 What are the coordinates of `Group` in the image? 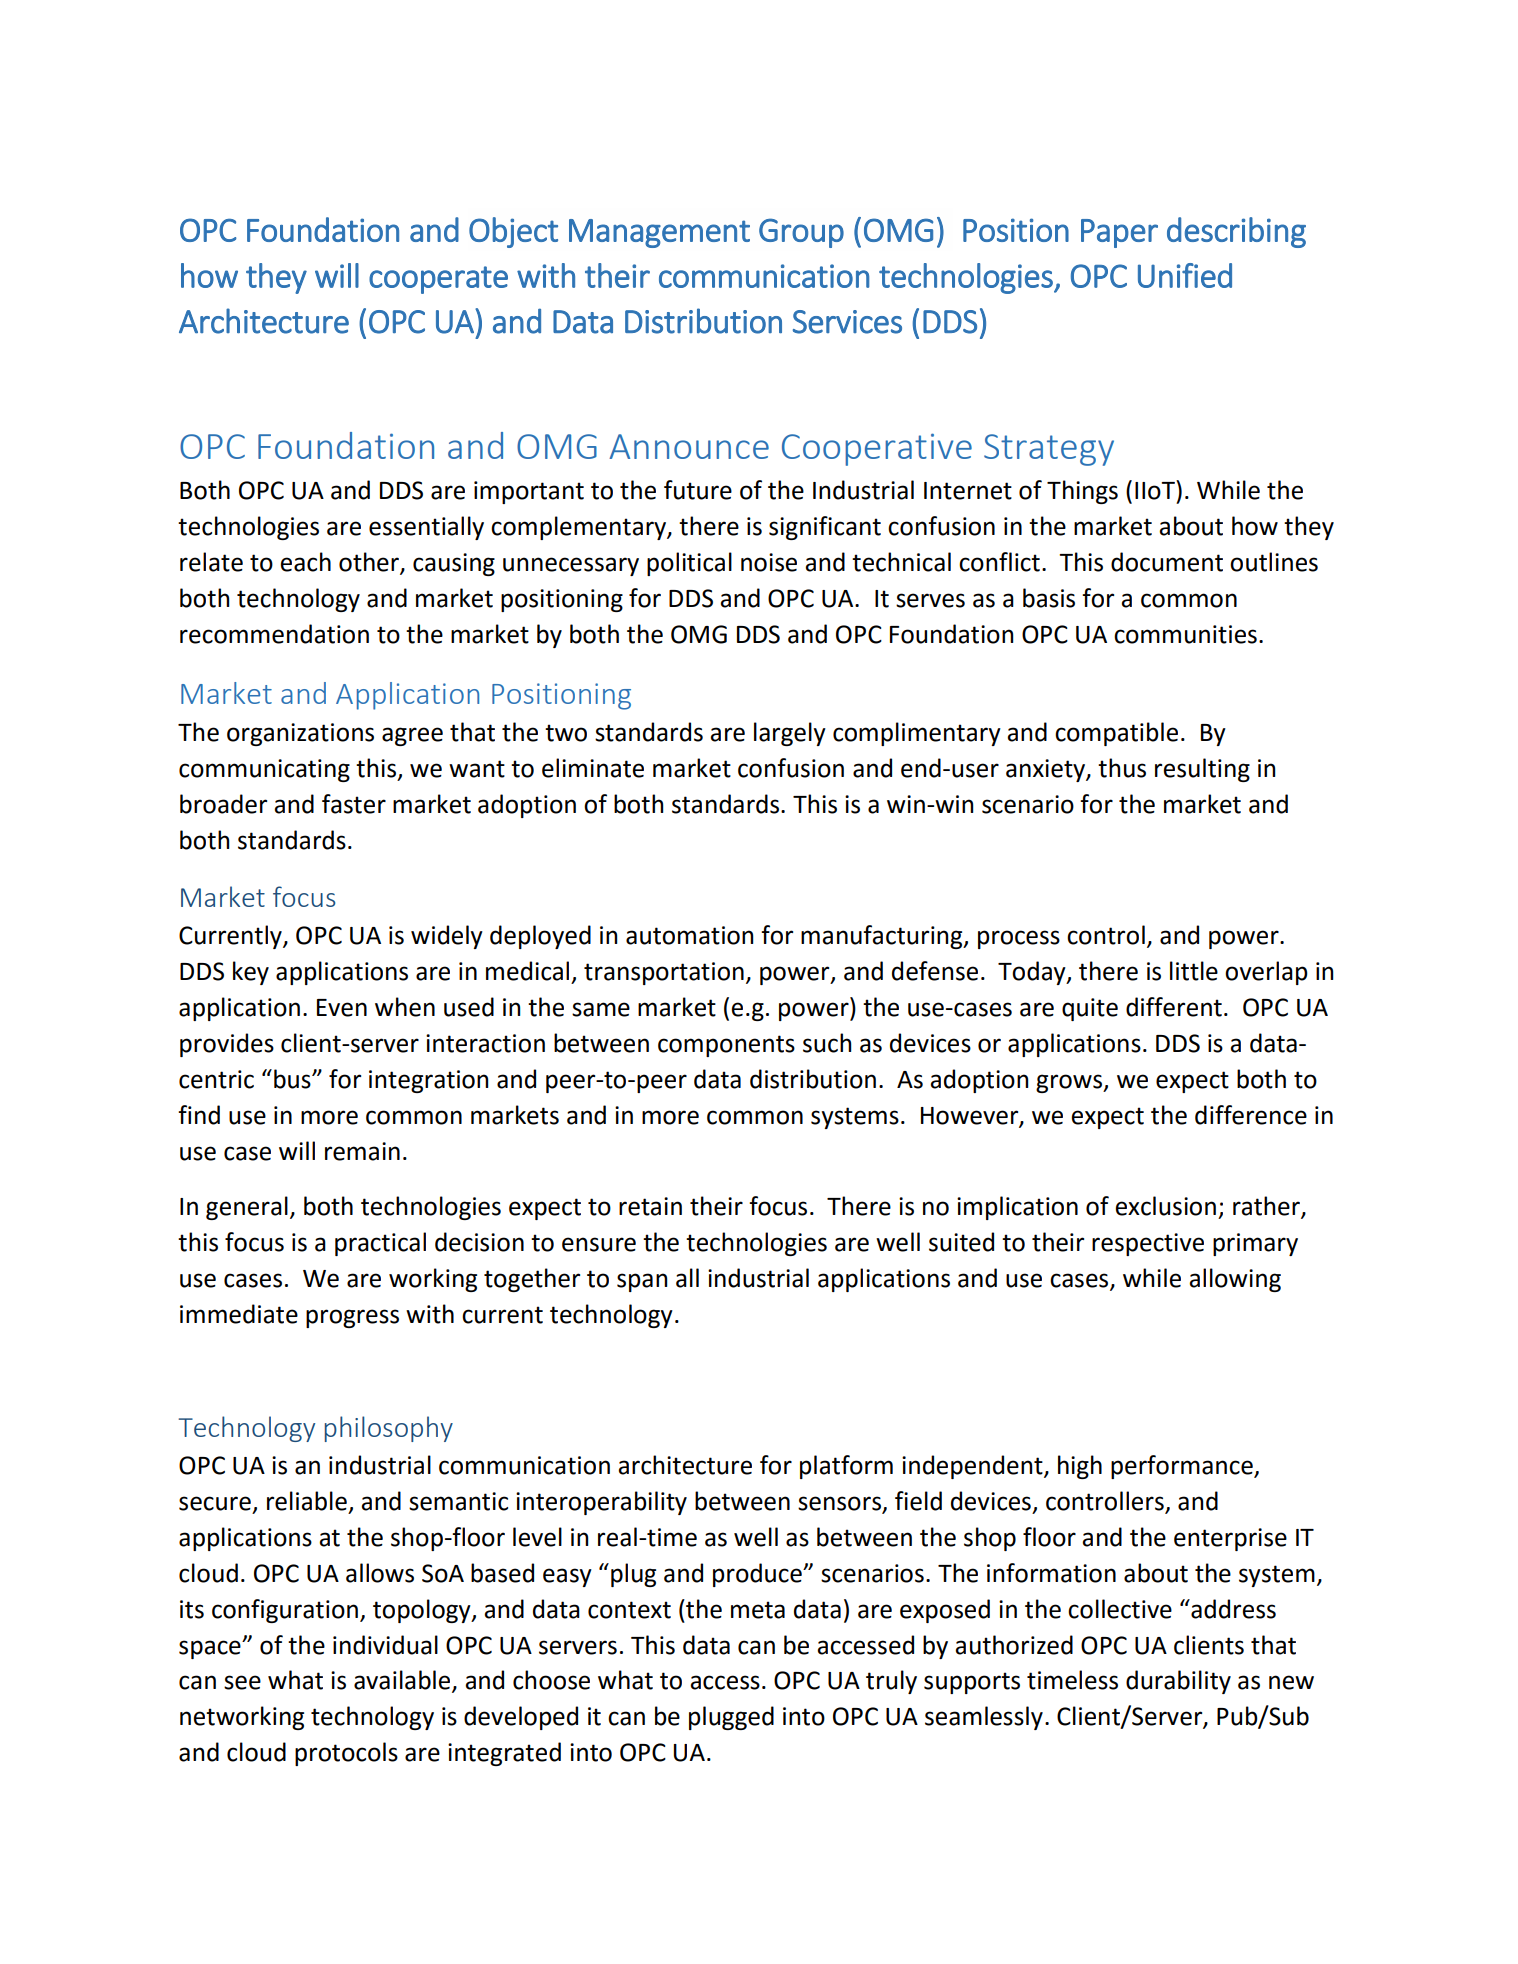 It's located at (801, 233).
